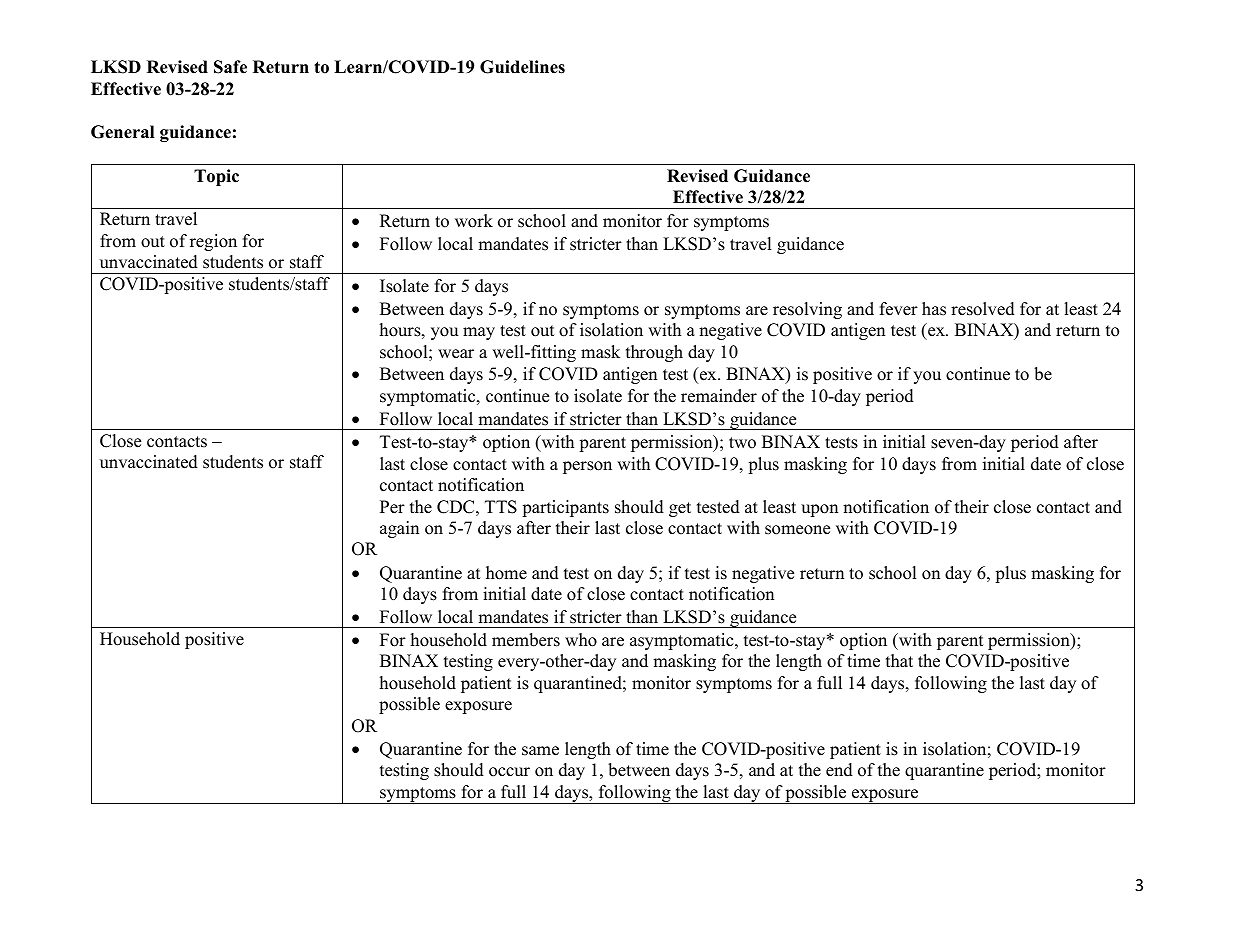 This image has width=1233, height=952. I want to click on may, so click(479, 333).
